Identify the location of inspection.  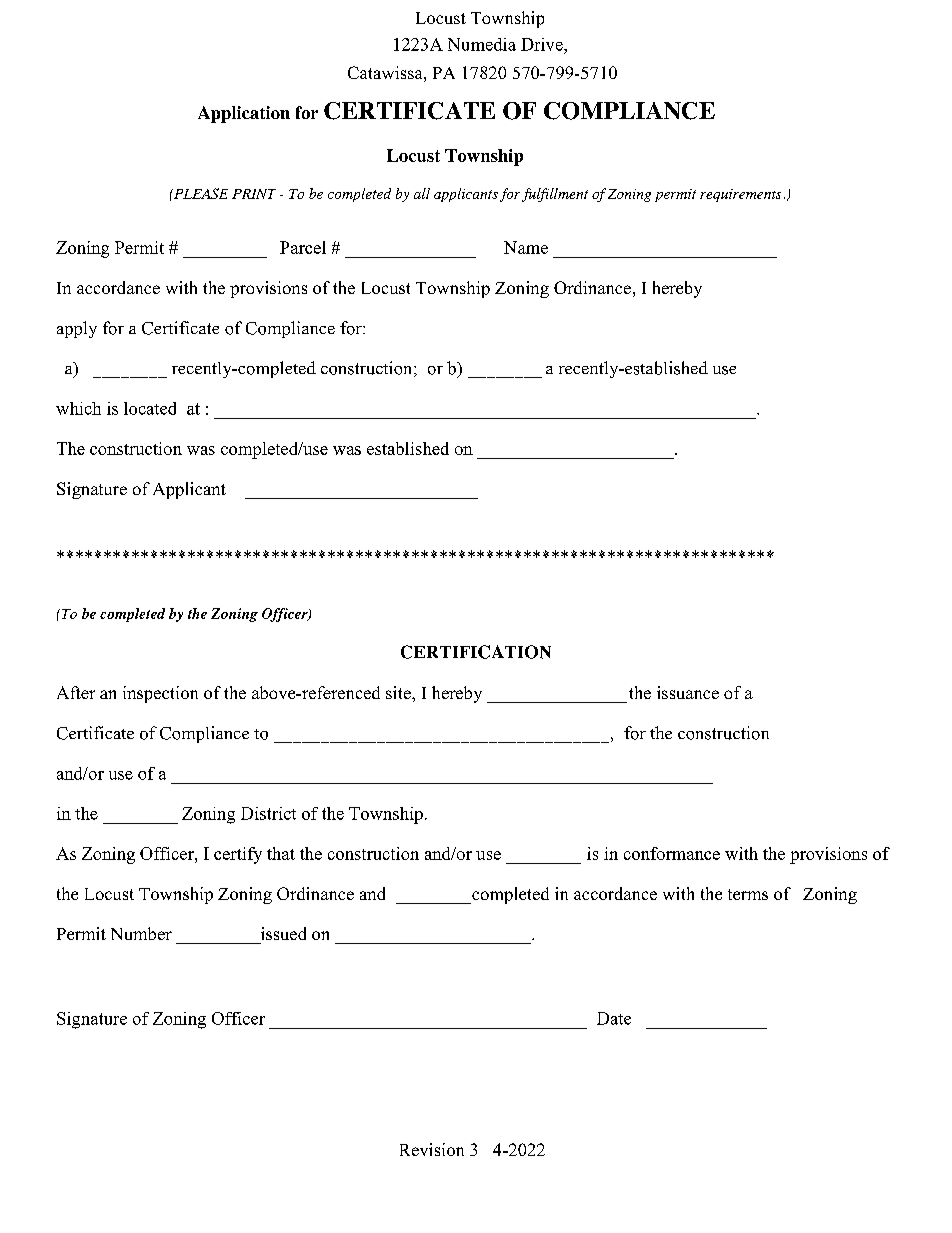
(160, 694).
